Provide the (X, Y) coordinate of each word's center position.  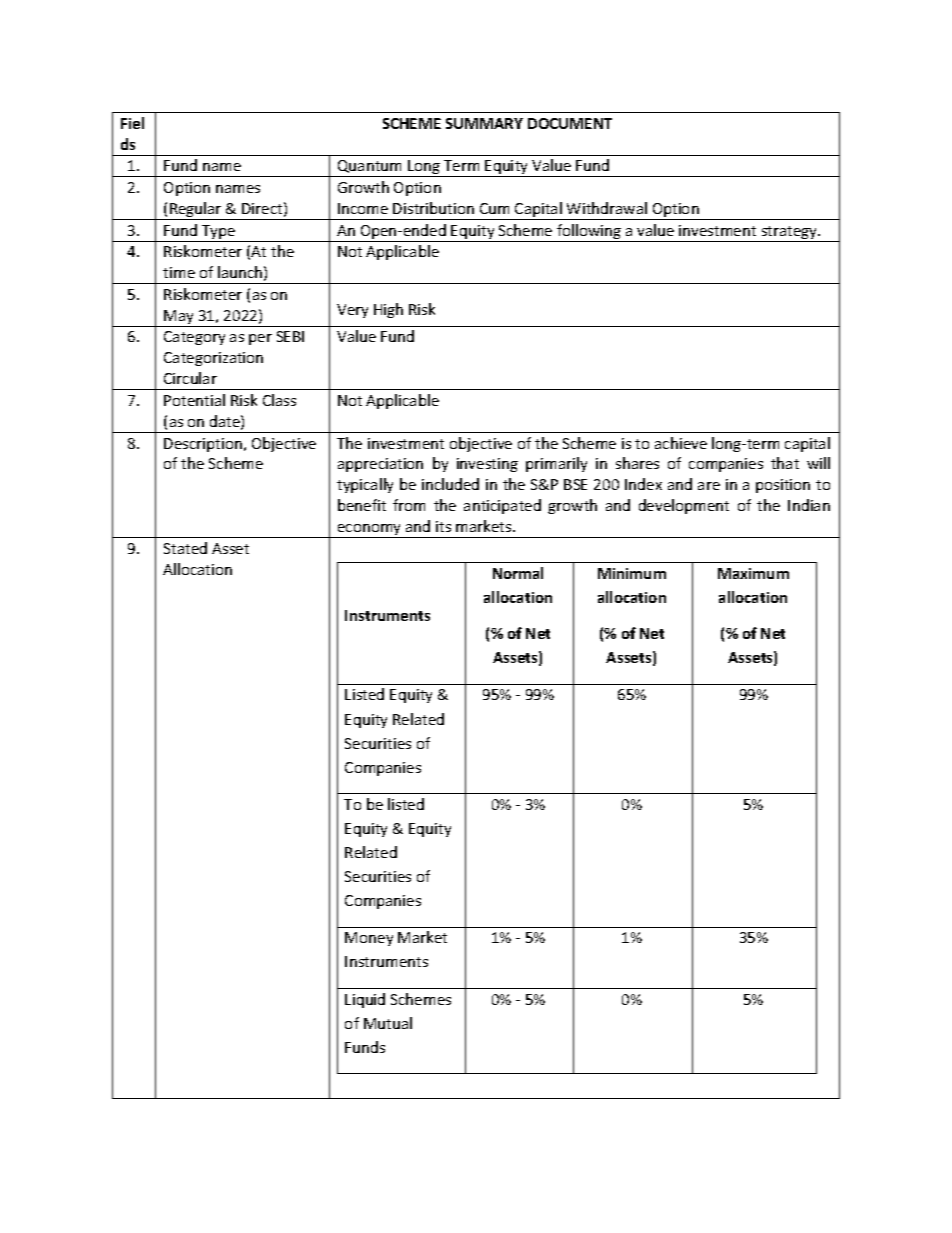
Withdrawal (607, 208)
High (388, 310)
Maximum (753, 573)
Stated (185, 548)
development (684, 506)
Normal (518, 573)
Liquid (365, 1000)
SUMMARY (484, 123)
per (260, 339)
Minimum (632, 573)
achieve (681, 443)
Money (369, 939)
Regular (196, 211)
